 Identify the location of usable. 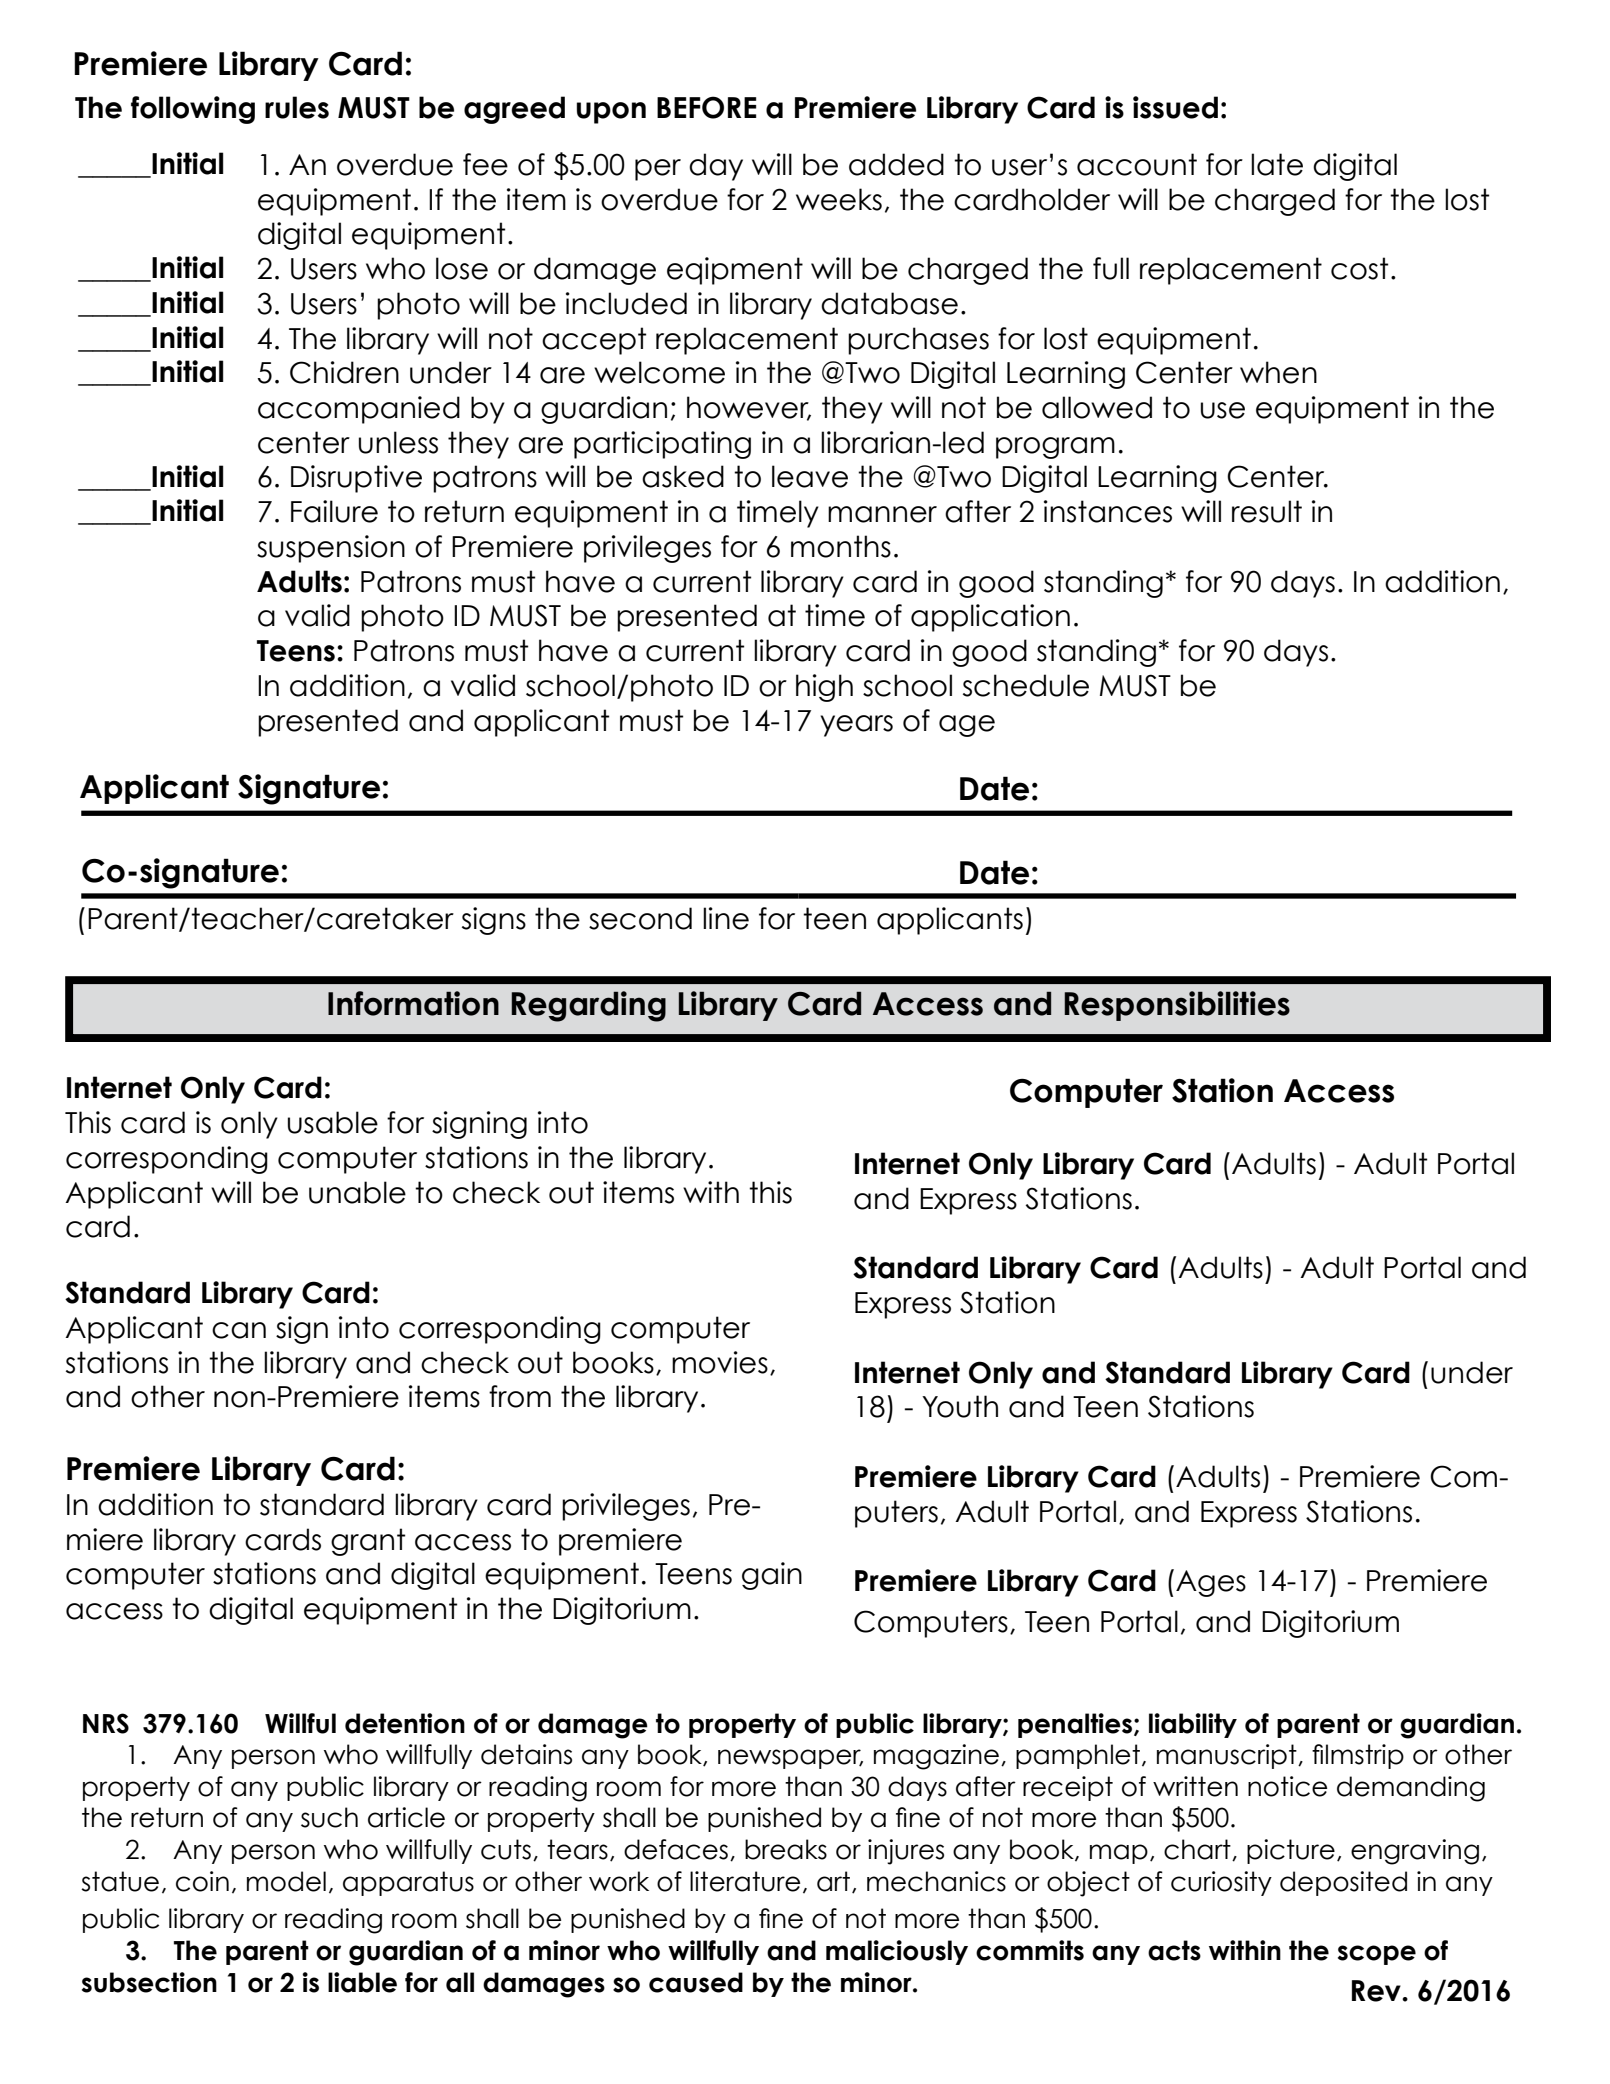
(333, 1122).
